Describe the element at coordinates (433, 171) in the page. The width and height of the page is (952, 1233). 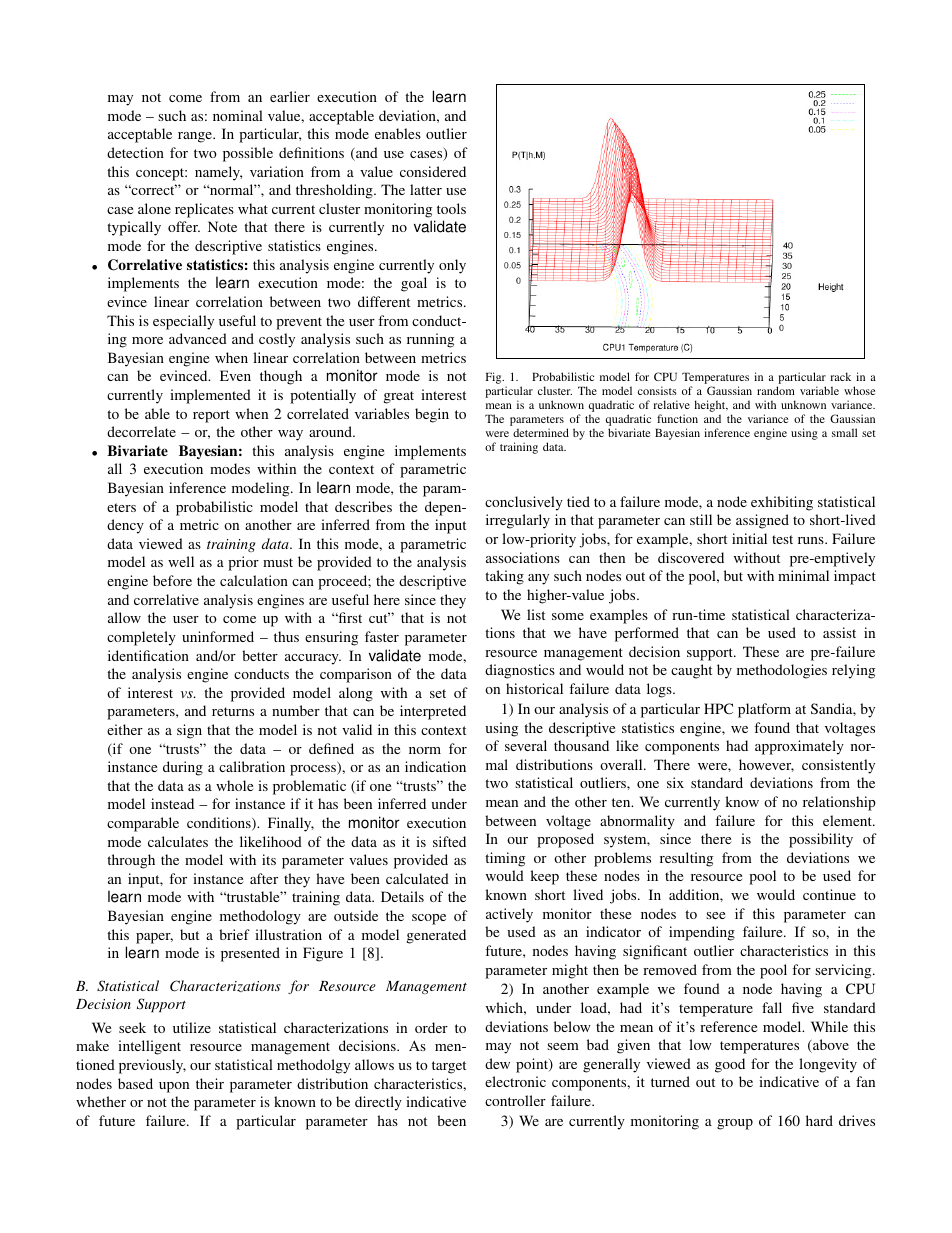
I see `considered` at that location.
